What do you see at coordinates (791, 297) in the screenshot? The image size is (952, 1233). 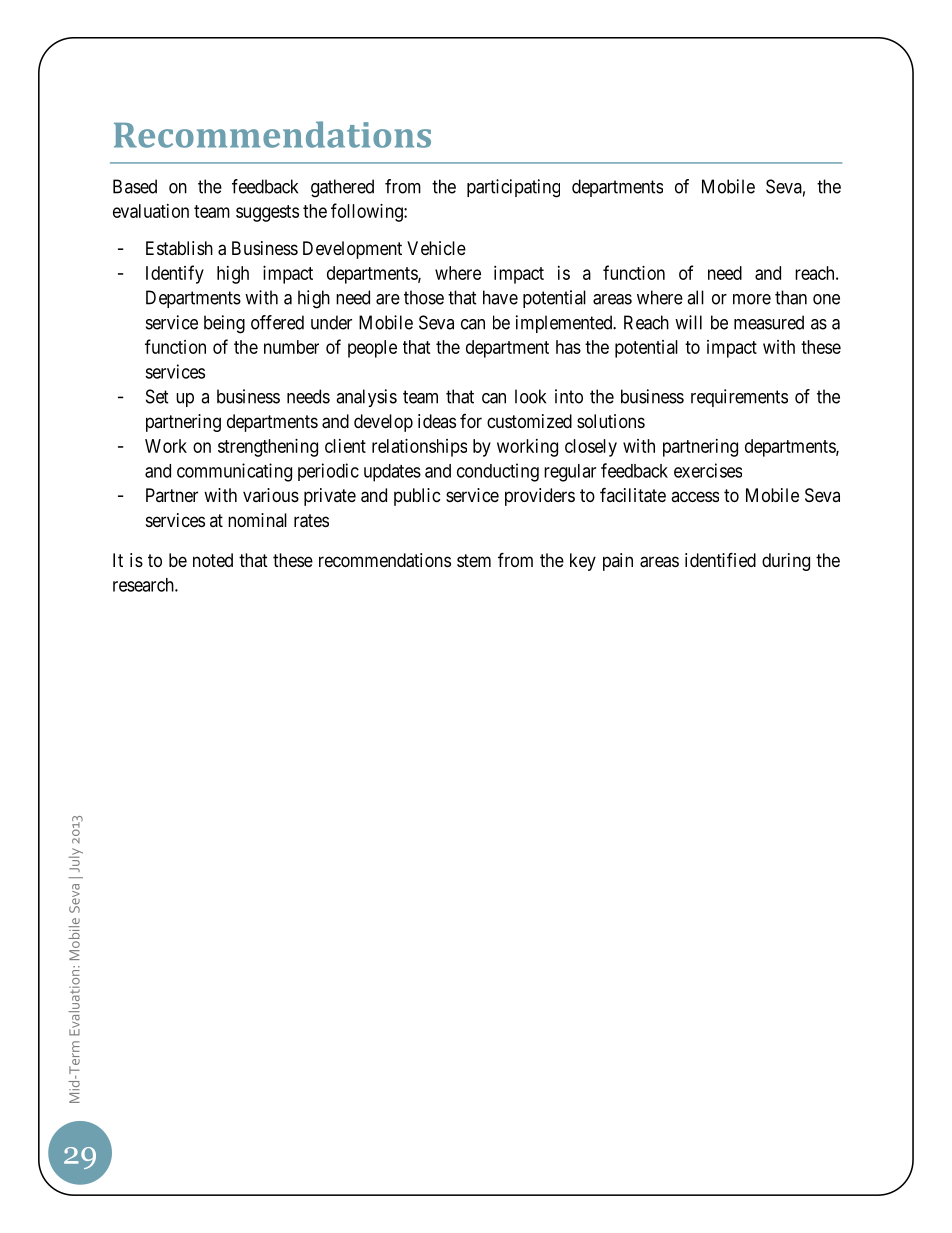 I see `than` at bounding box center [791, 297].
